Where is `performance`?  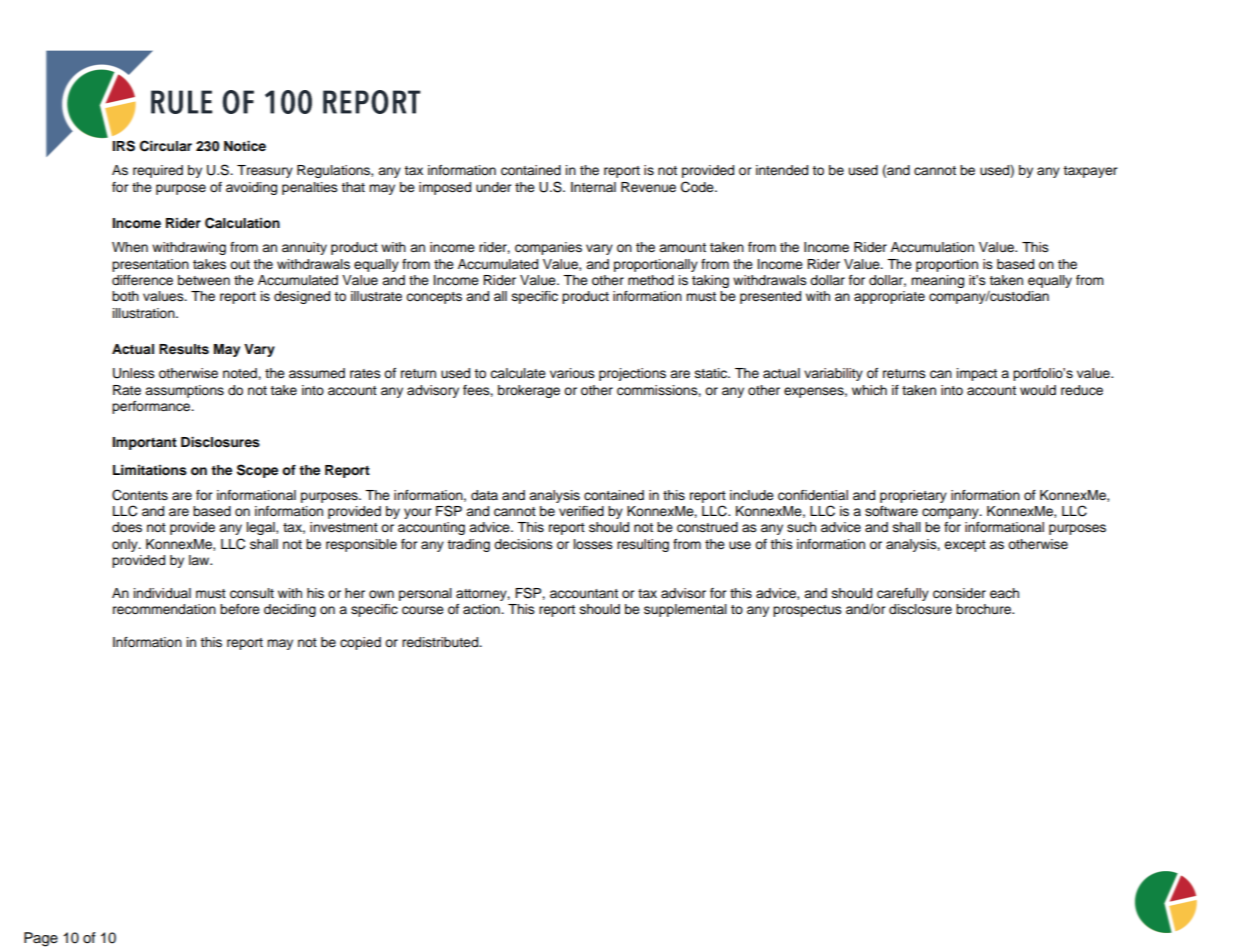 performance is located at coordinates (152, 407).
